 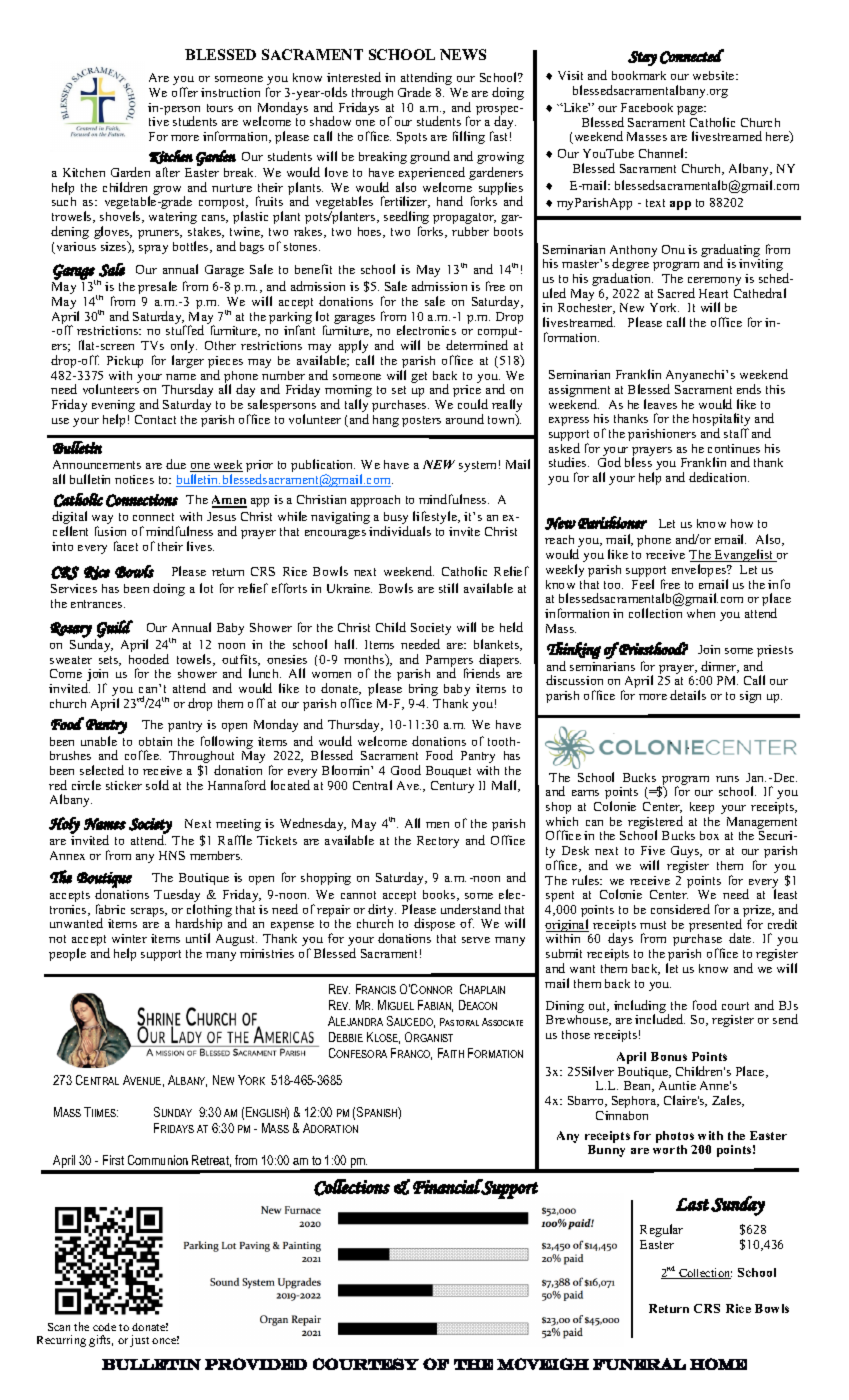 What do you see at coordinates (691, 110) in the screenshot?
I see `page` at bounding box center [691, 110].
